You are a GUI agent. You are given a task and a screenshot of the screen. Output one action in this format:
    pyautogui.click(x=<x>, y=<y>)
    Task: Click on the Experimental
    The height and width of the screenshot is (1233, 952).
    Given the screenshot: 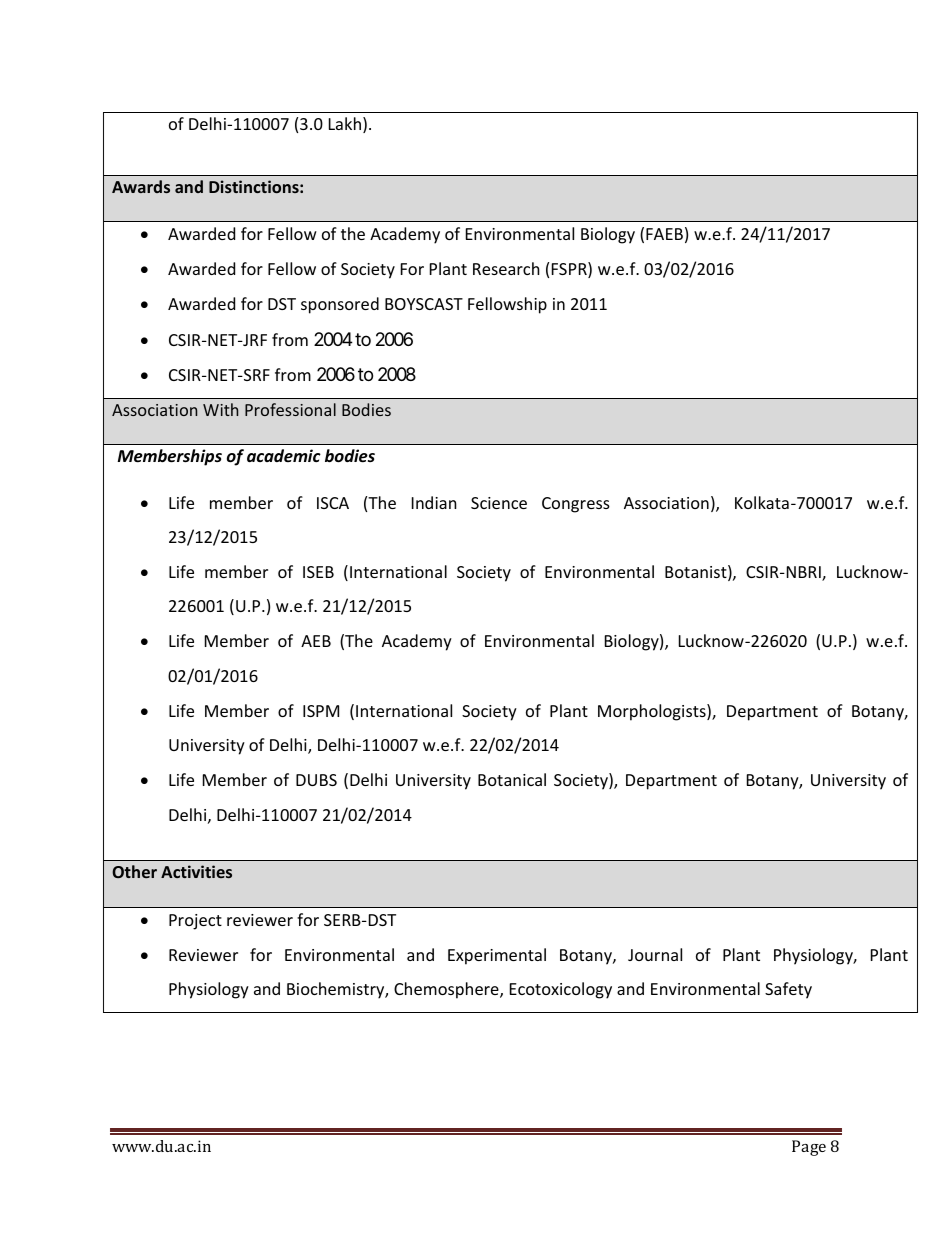 What is the action you would take?
    pyautogui.click(x=497, y=956)
